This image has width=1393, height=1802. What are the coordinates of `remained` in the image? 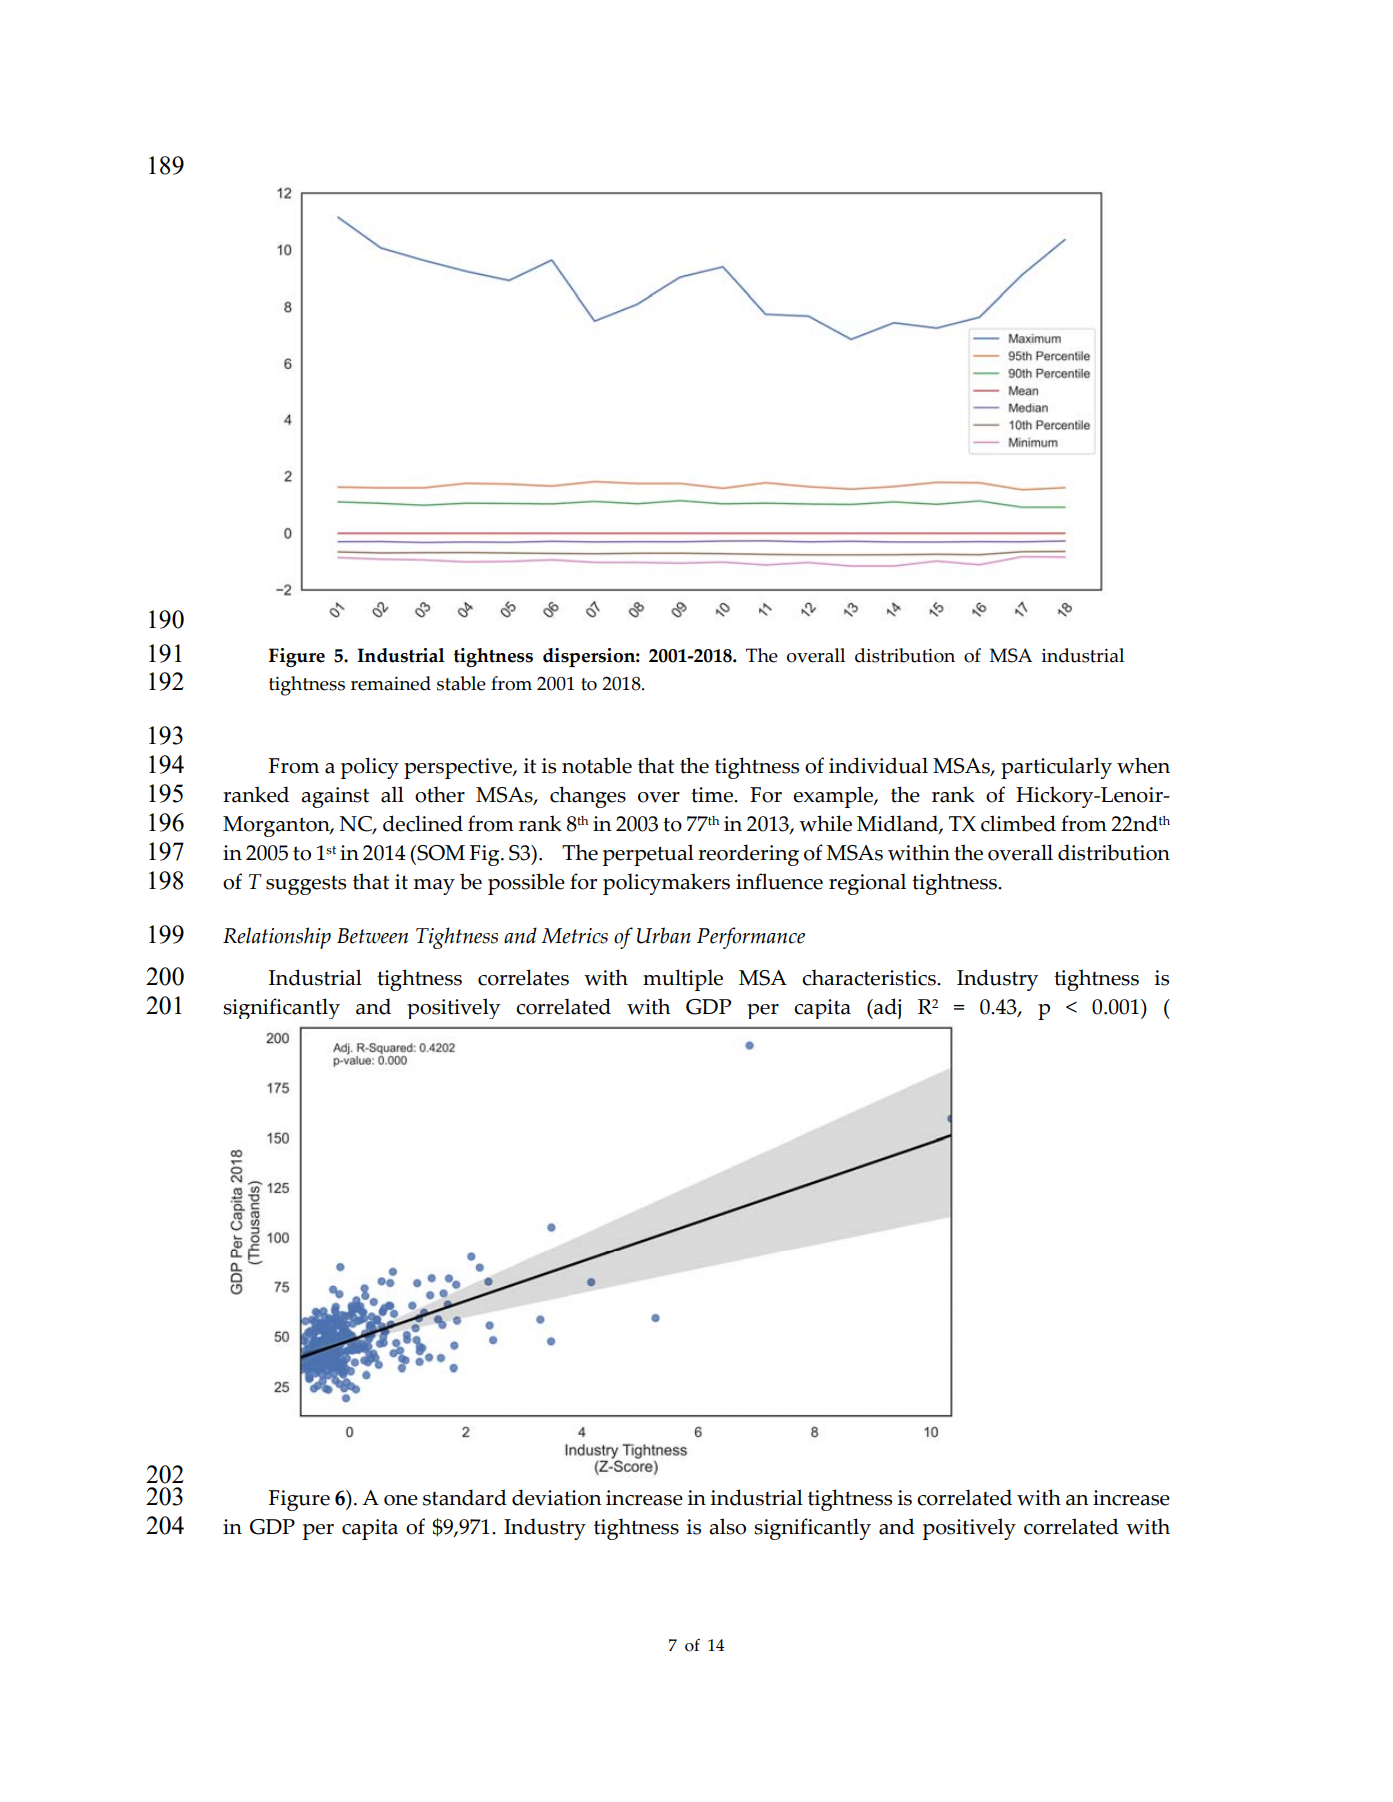 It's located at (391, 683).
